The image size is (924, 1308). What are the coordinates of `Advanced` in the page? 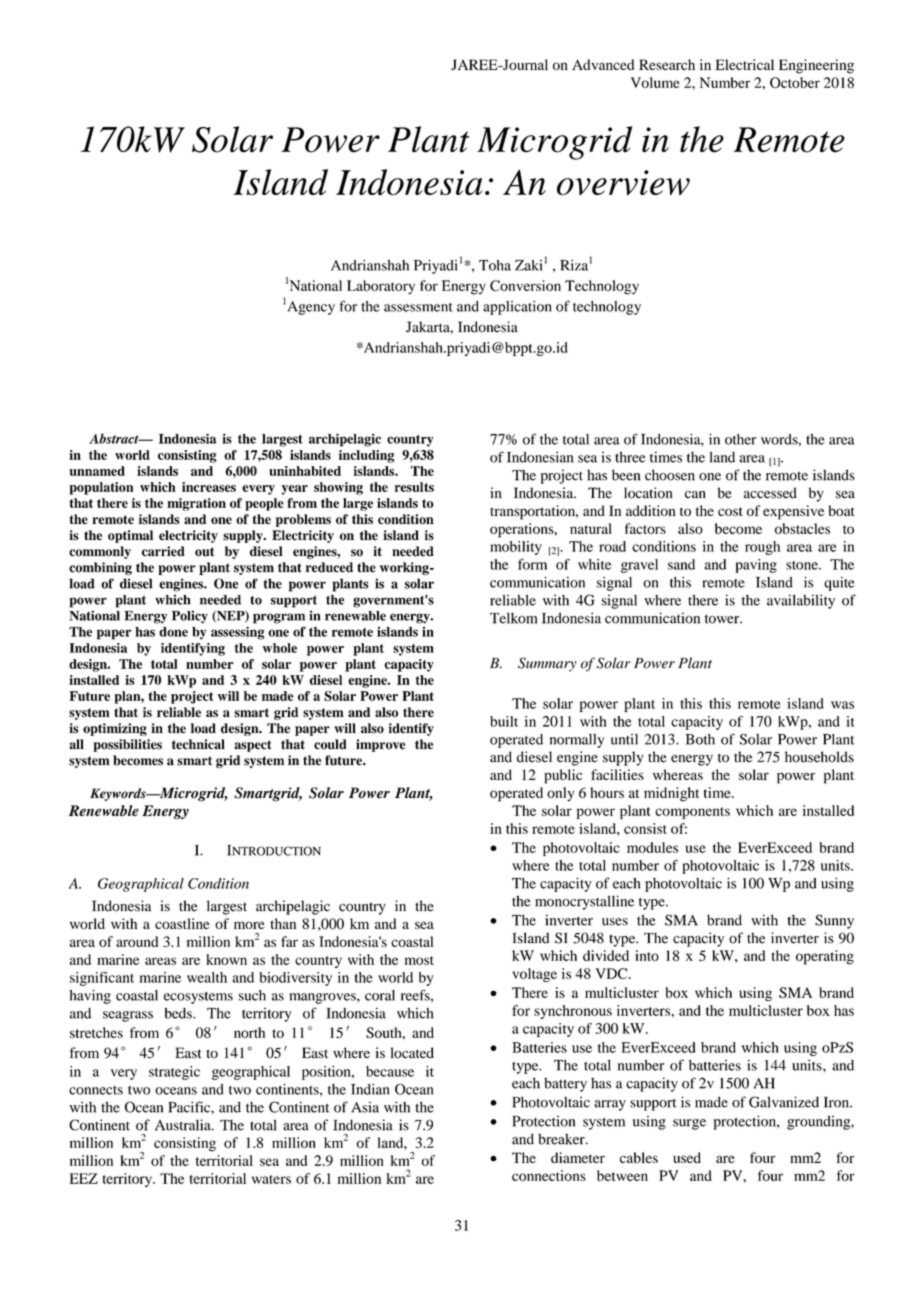 It's located at (603, 64).
